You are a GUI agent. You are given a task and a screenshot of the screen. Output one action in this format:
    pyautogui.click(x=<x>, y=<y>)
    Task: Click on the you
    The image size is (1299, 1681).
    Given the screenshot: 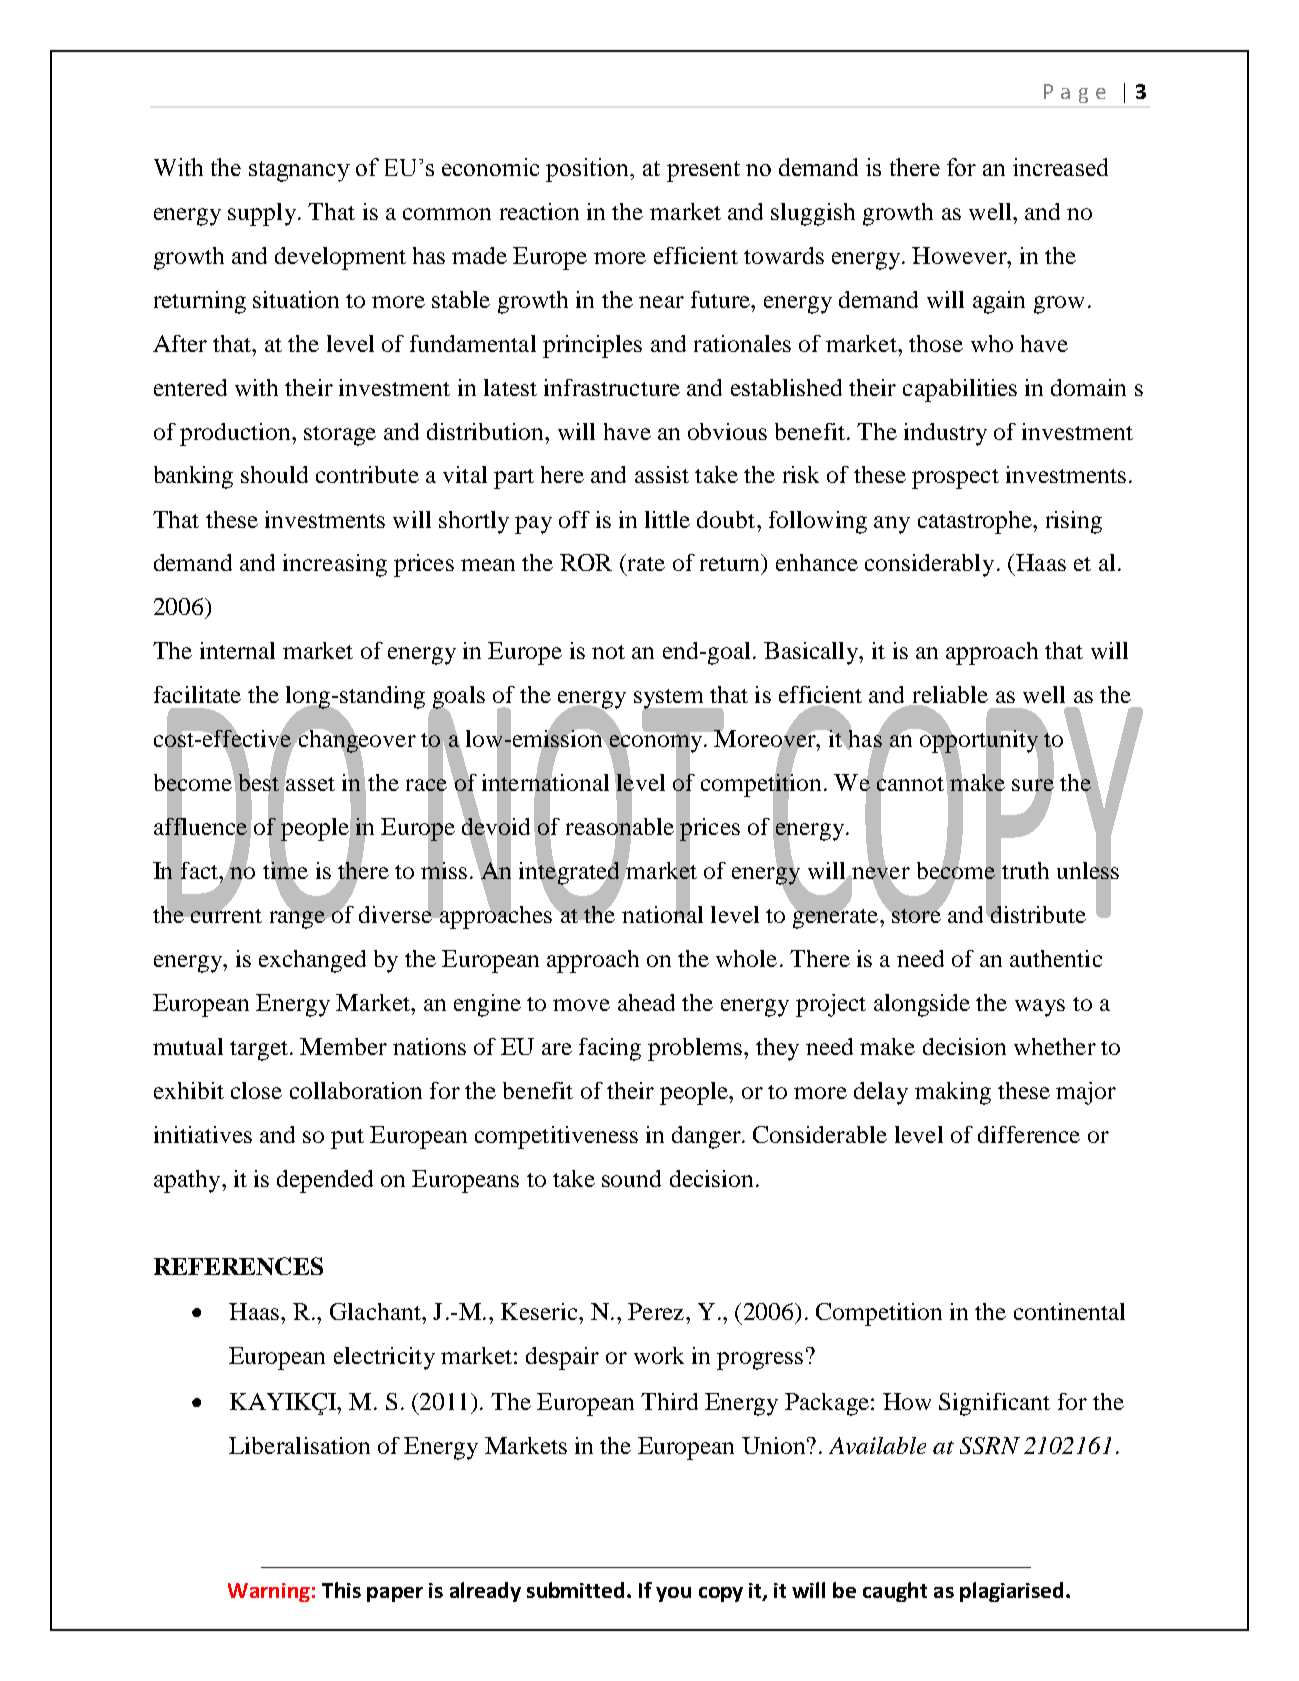 What is the action you would take?
    pyautogui.click(x=673, y=1594)
